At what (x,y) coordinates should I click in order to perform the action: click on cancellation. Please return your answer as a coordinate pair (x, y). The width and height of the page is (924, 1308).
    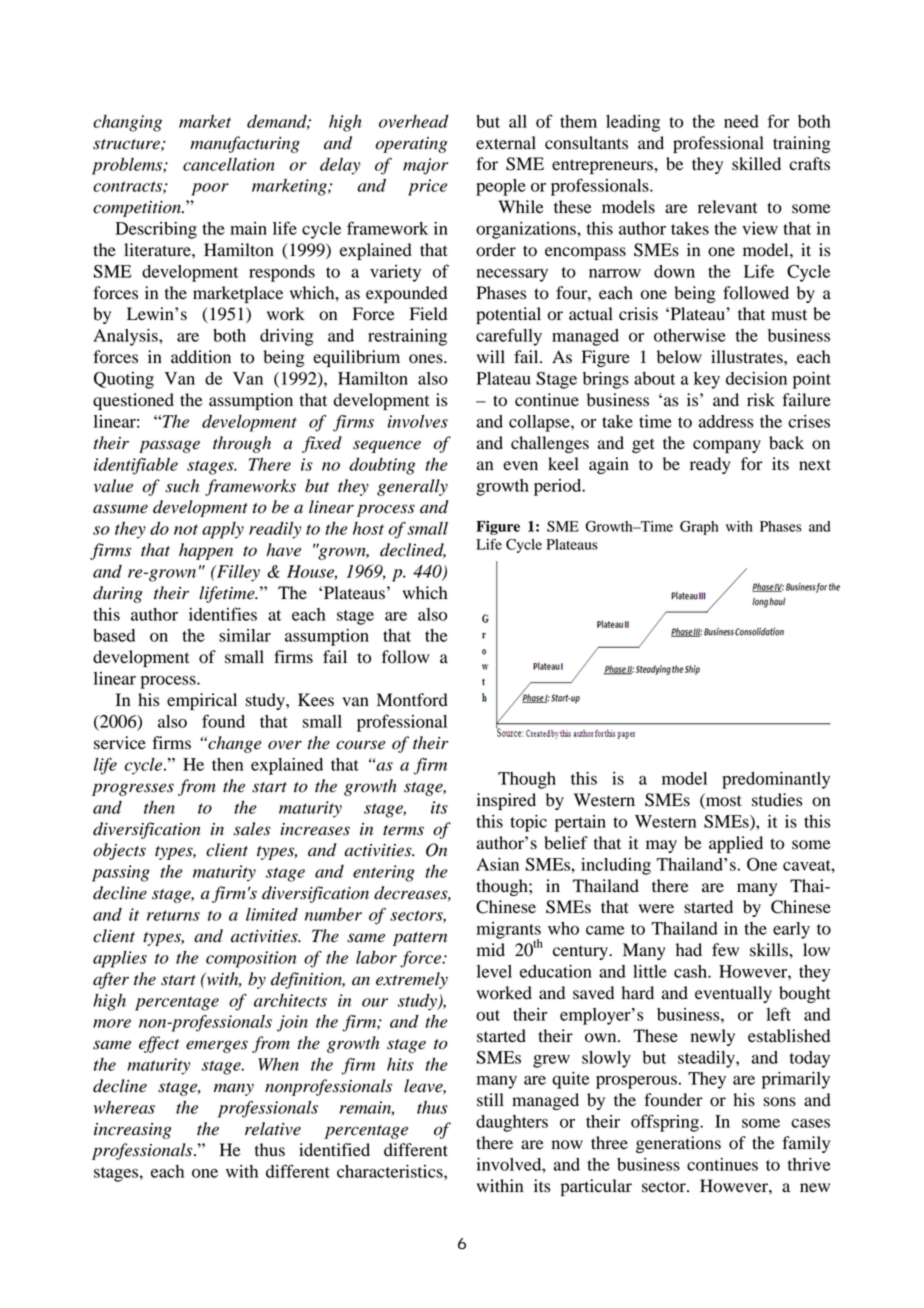
    Looking at the image, I should click on (229, 164).
